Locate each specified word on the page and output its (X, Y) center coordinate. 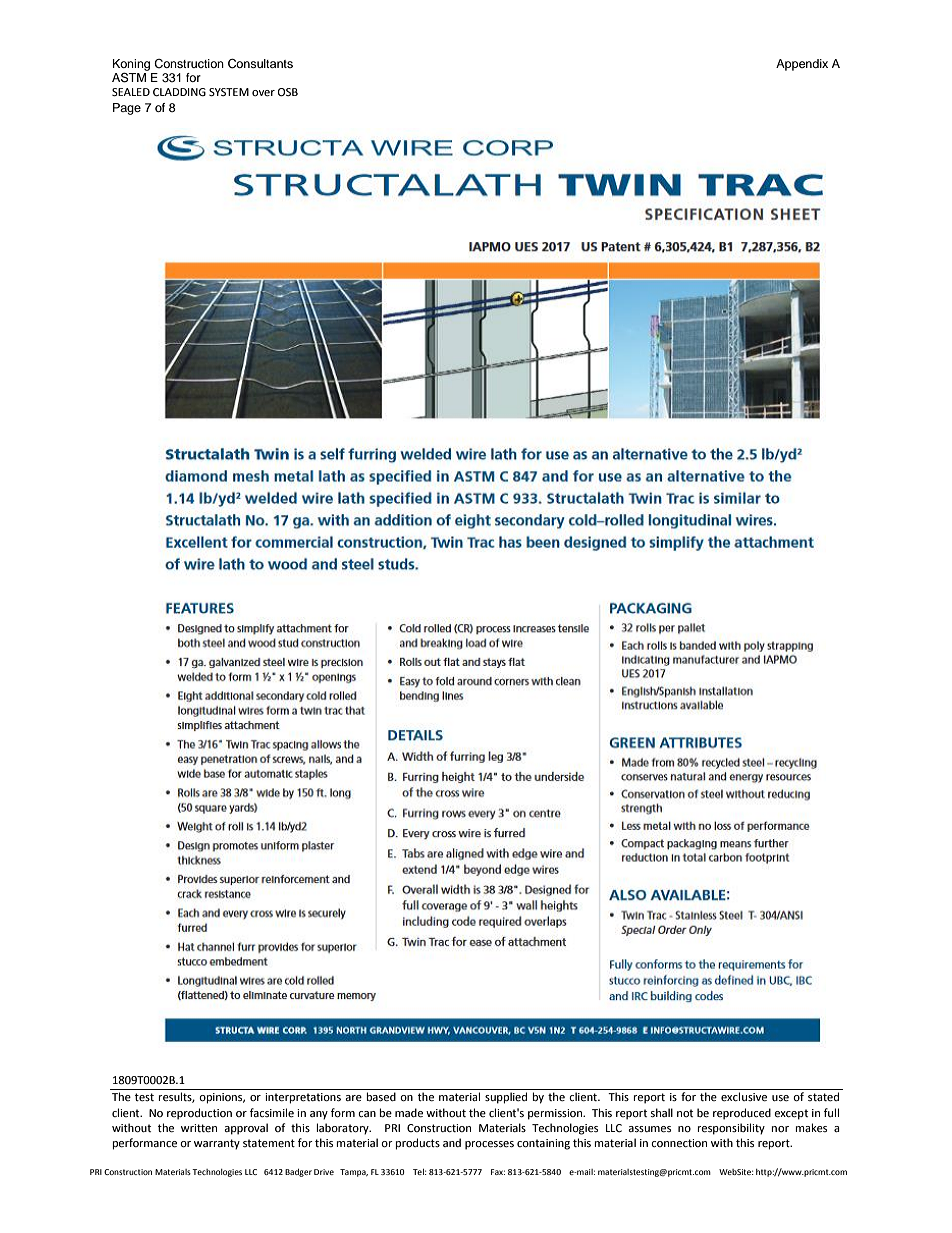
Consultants (260, 64)
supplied (506, 1098)
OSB (288, 92)
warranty (217, 1144)
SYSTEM (229, 92)
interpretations (303, 1098)
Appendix (802, 65)
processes (489, 1145)
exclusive (744, 1097)
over (263, 93)
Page (127, 109)
